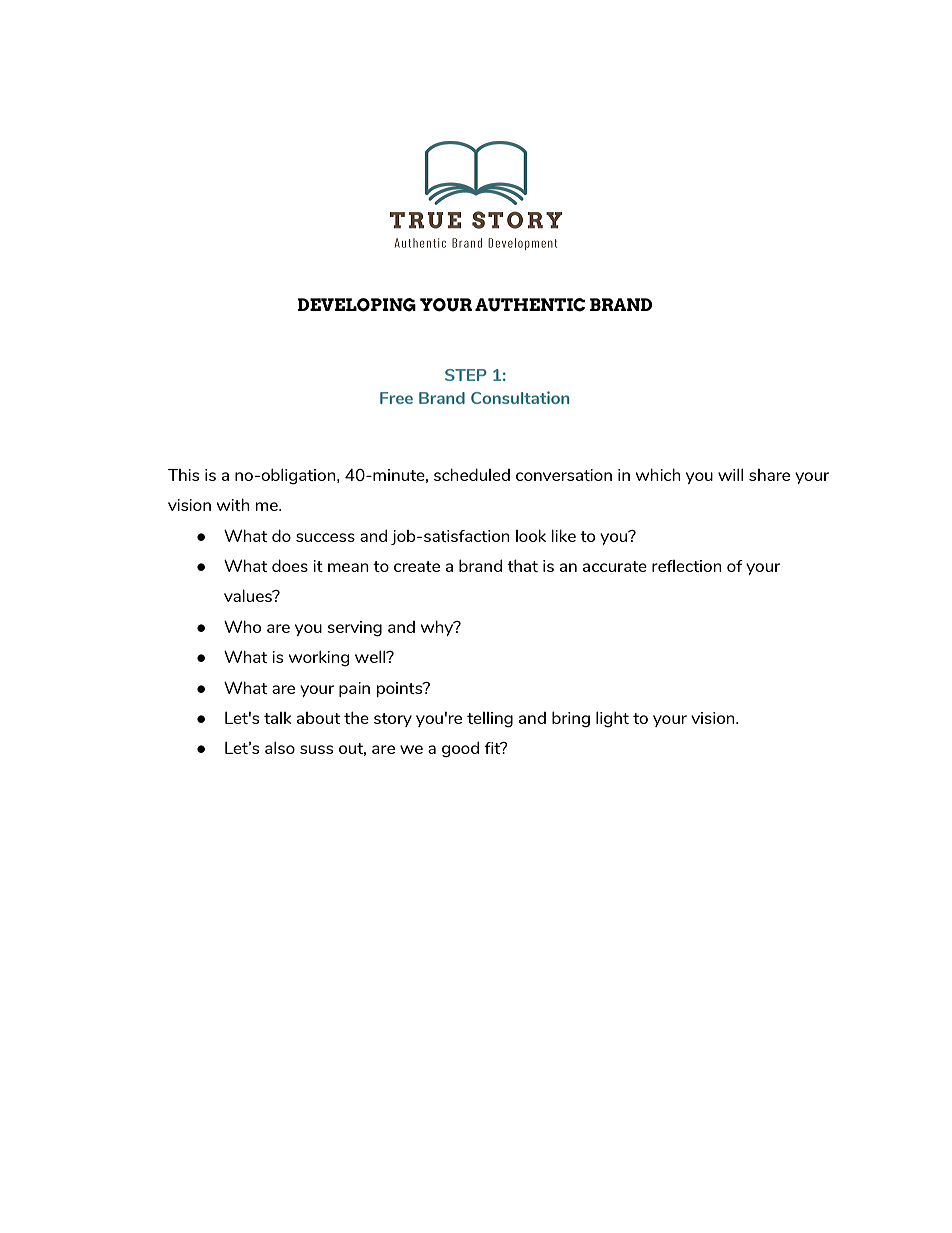  Describe the element at coordinates (280, 747) in the document. I see `also` at that location.
